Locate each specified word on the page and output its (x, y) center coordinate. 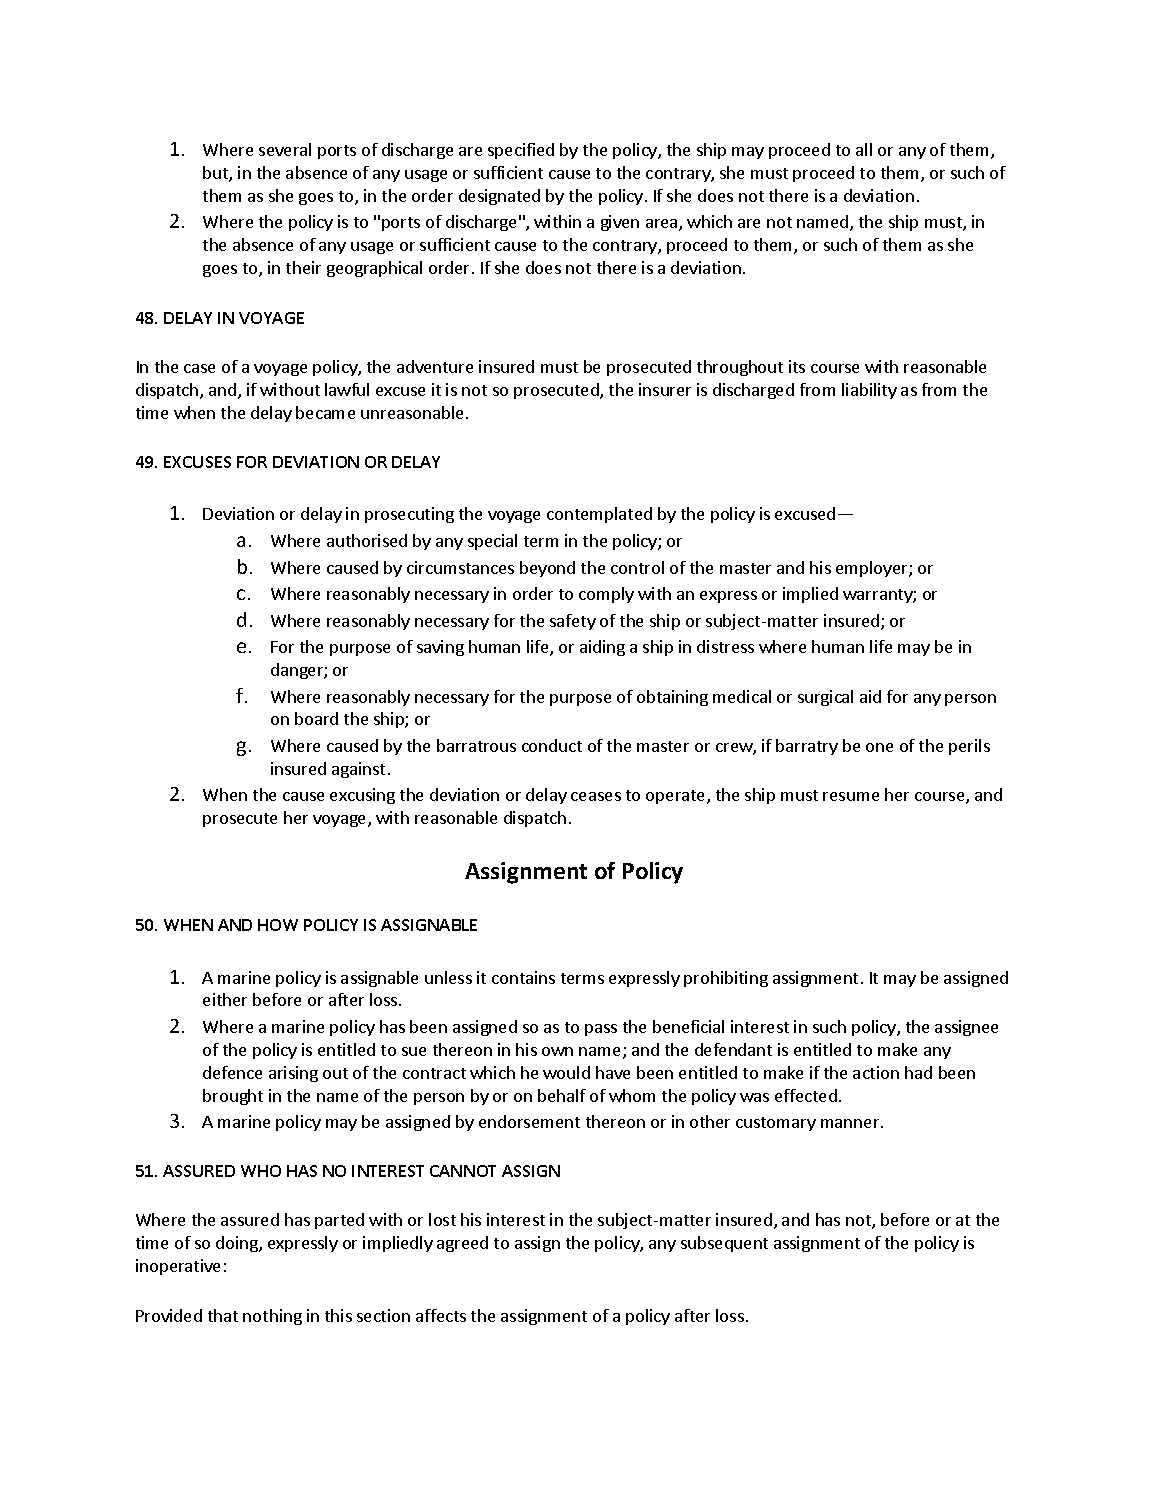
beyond (547, 569)
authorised (367, 540)
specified (521, 151)
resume (851, 796)
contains (523, 977)
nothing (272, 1317)
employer (873, 569)
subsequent (724, 1244)
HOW (278, 925)
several (285, 149)
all (864, 149)
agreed (462, 1244)
